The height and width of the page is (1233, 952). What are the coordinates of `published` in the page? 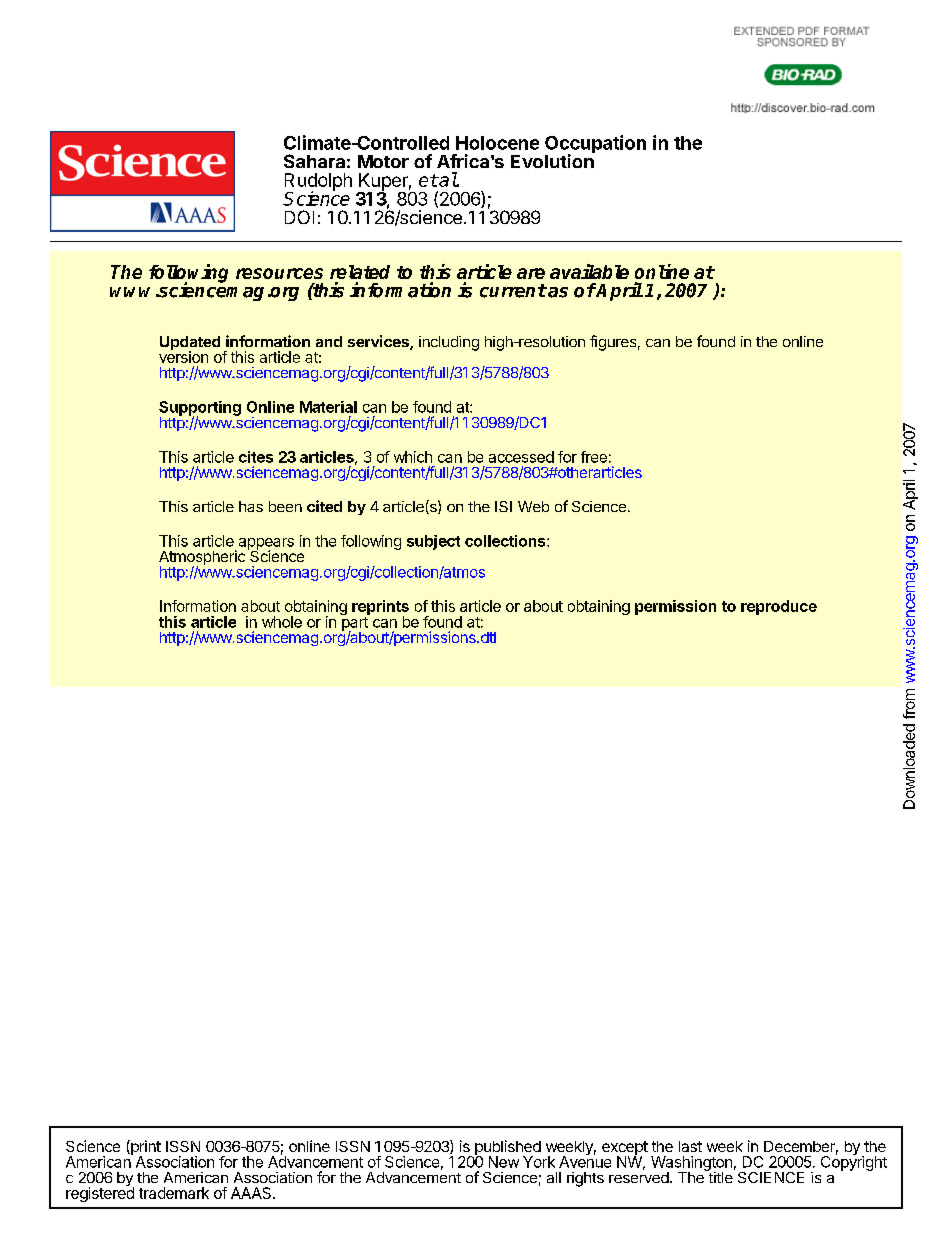 It's located at (507, 1149).
